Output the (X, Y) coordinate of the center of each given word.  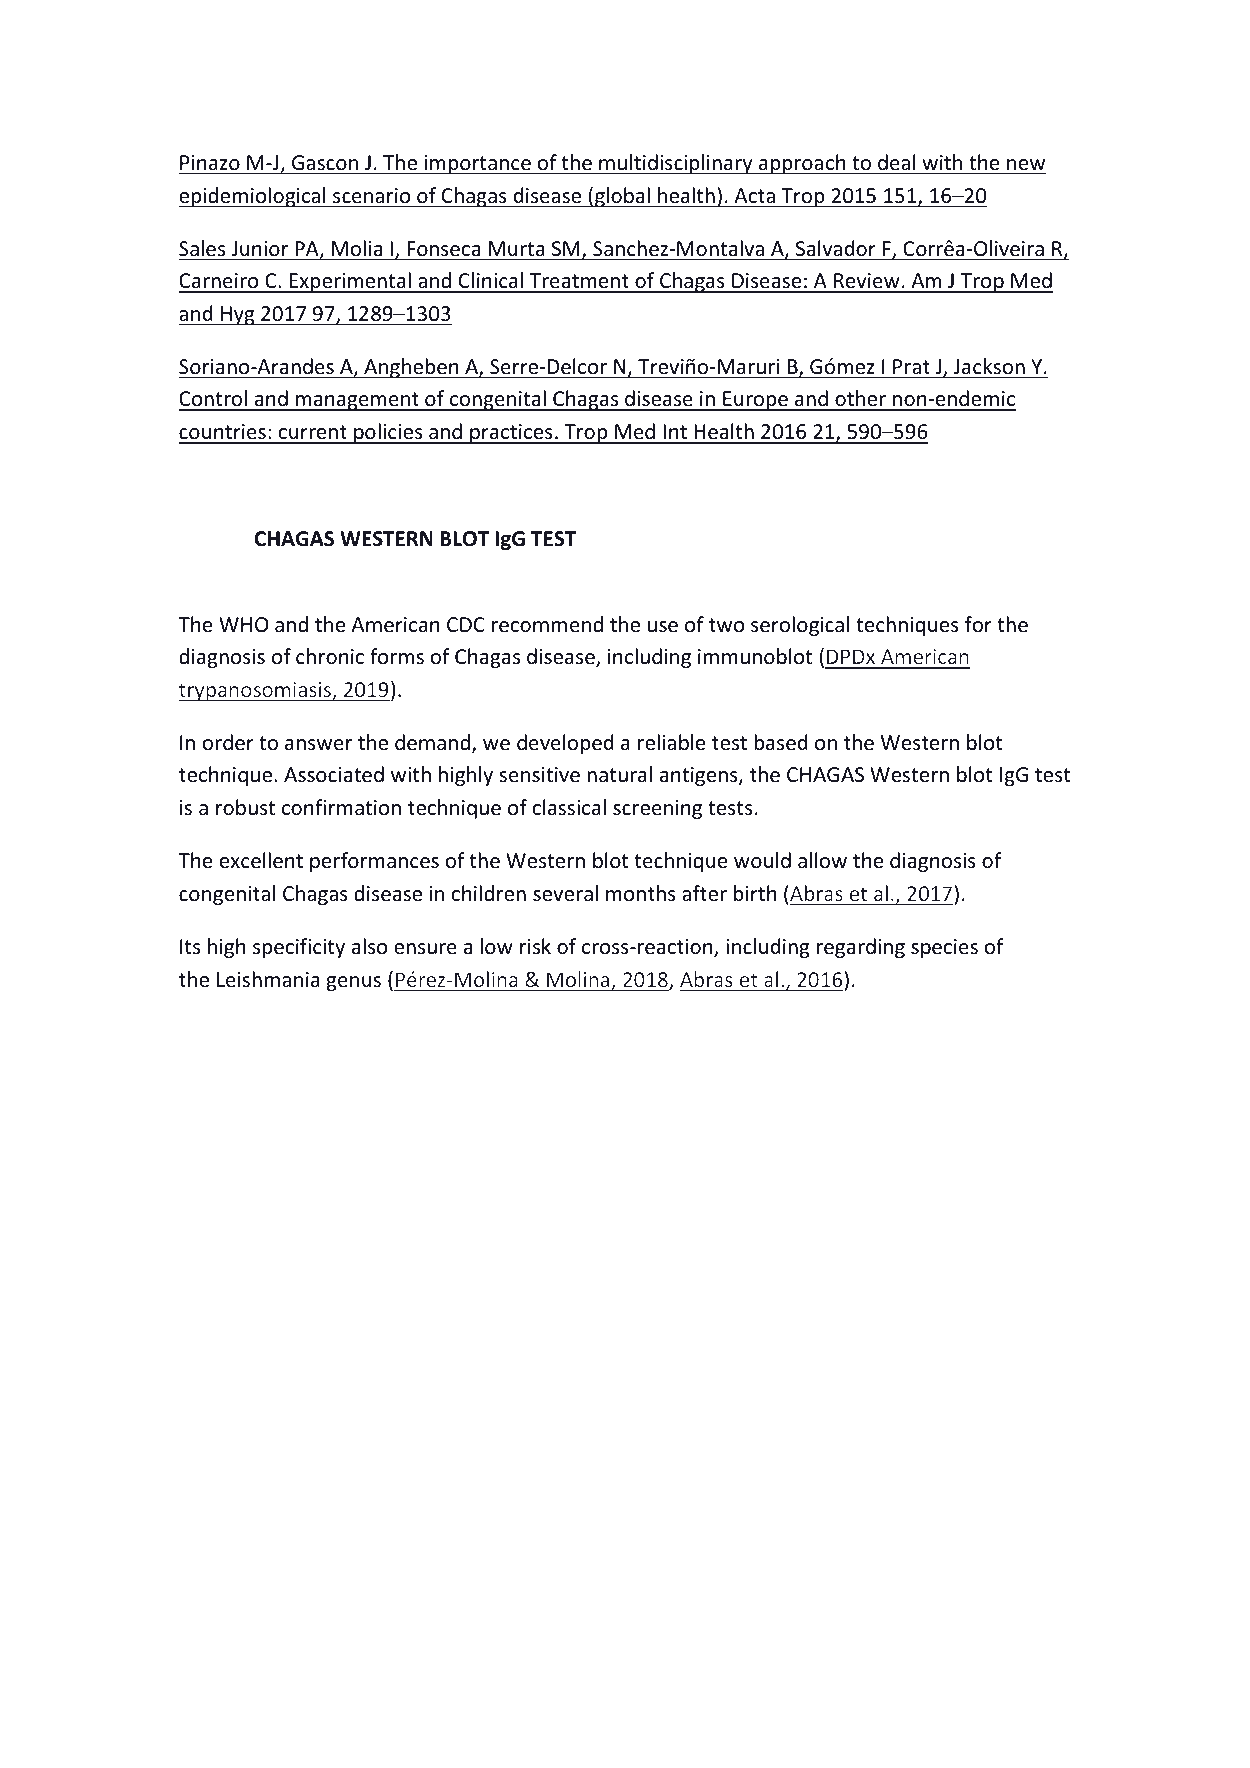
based (781, 742)
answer (318, 744)
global (622, 197)
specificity (299, 948)
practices (511, 434)
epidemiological (253, 197)
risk (535, 946)
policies (388, 433)
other (860, 400)
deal (897, 162)
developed (565, 744)
